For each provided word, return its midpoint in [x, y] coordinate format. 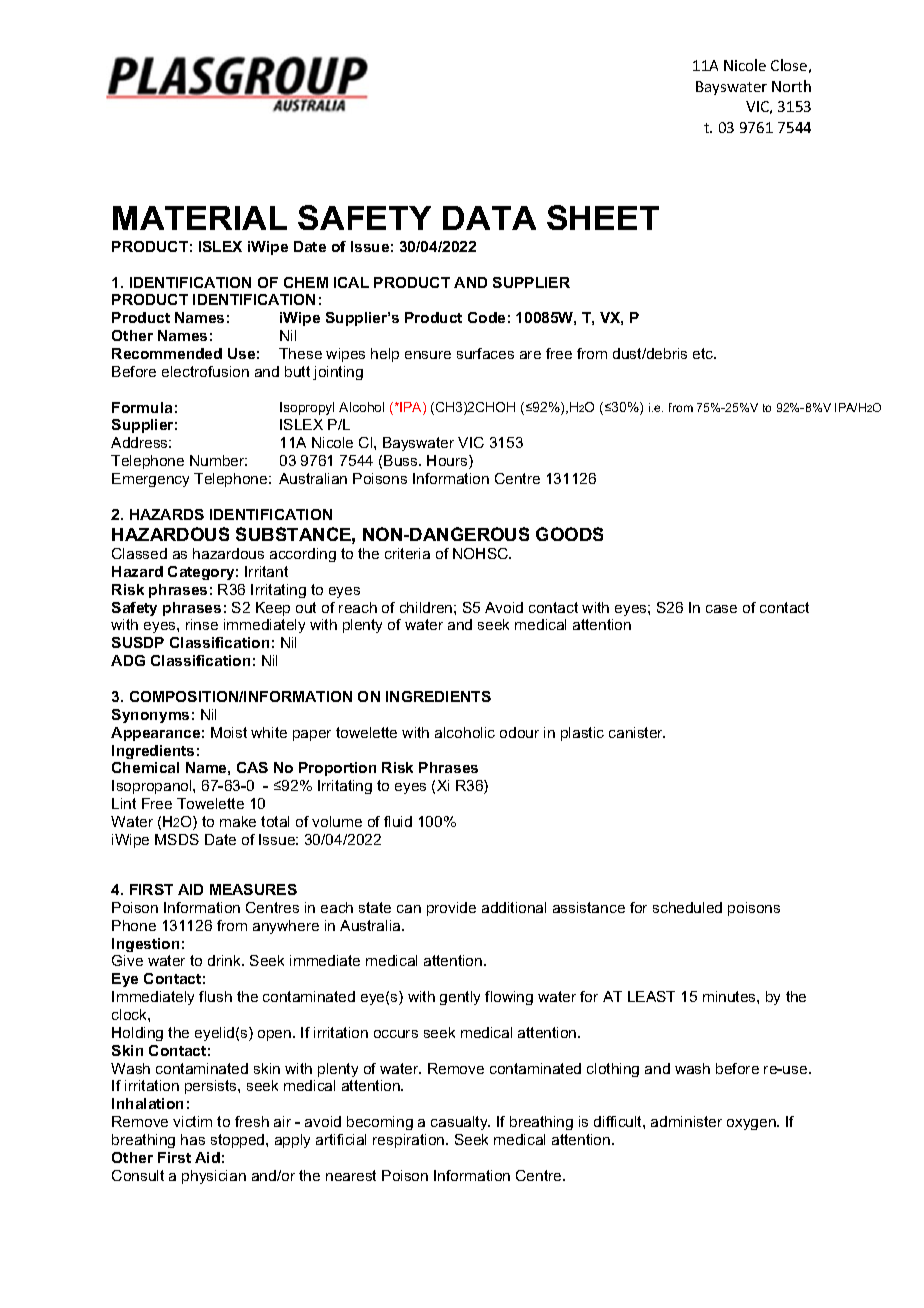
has [193, 1139]
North [791, 86]
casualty [460, 1123]
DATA [489, 218]
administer [686, 1121]
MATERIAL [200, 218]
